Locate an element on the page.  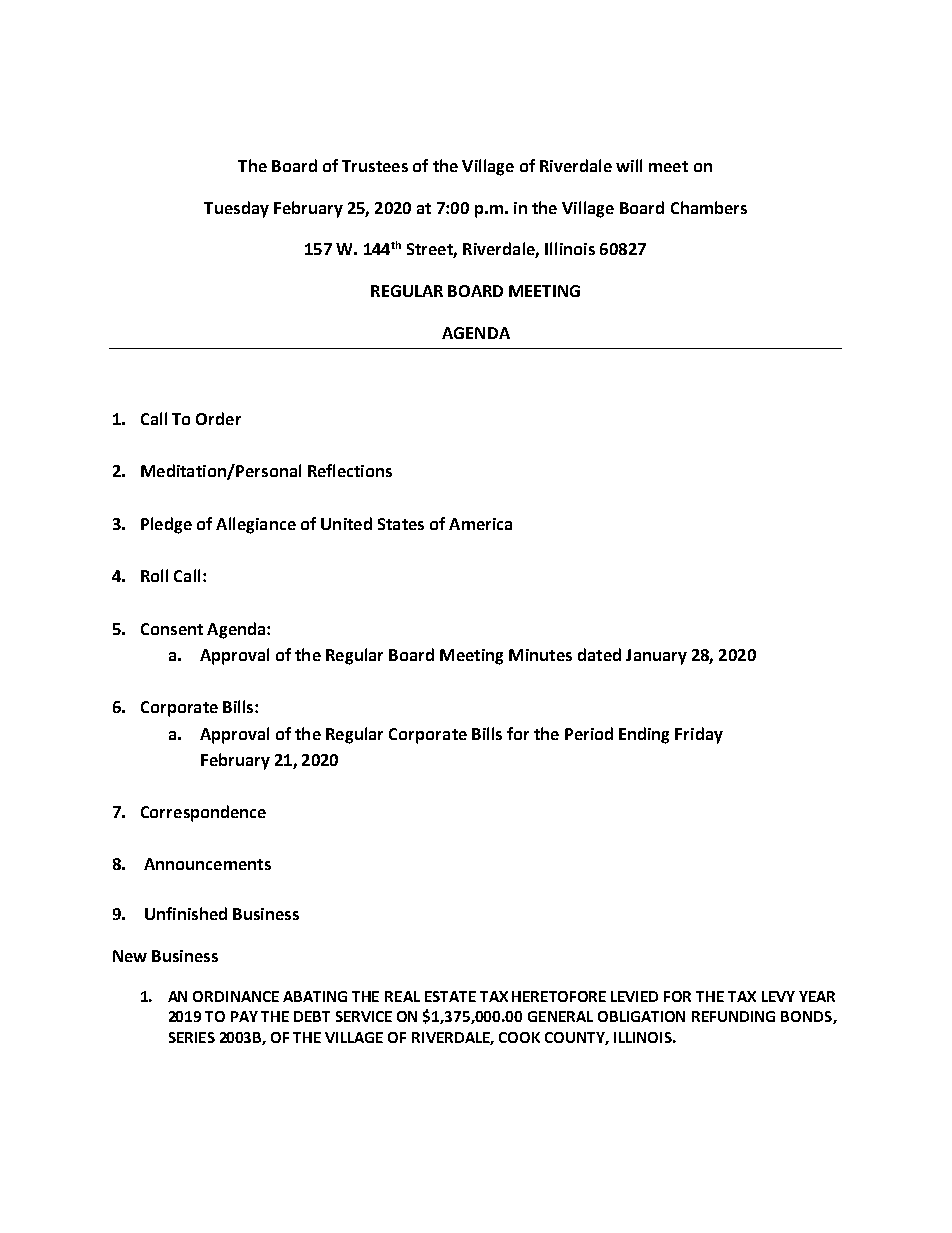
PAY is located at coordinates (244, 1016).
